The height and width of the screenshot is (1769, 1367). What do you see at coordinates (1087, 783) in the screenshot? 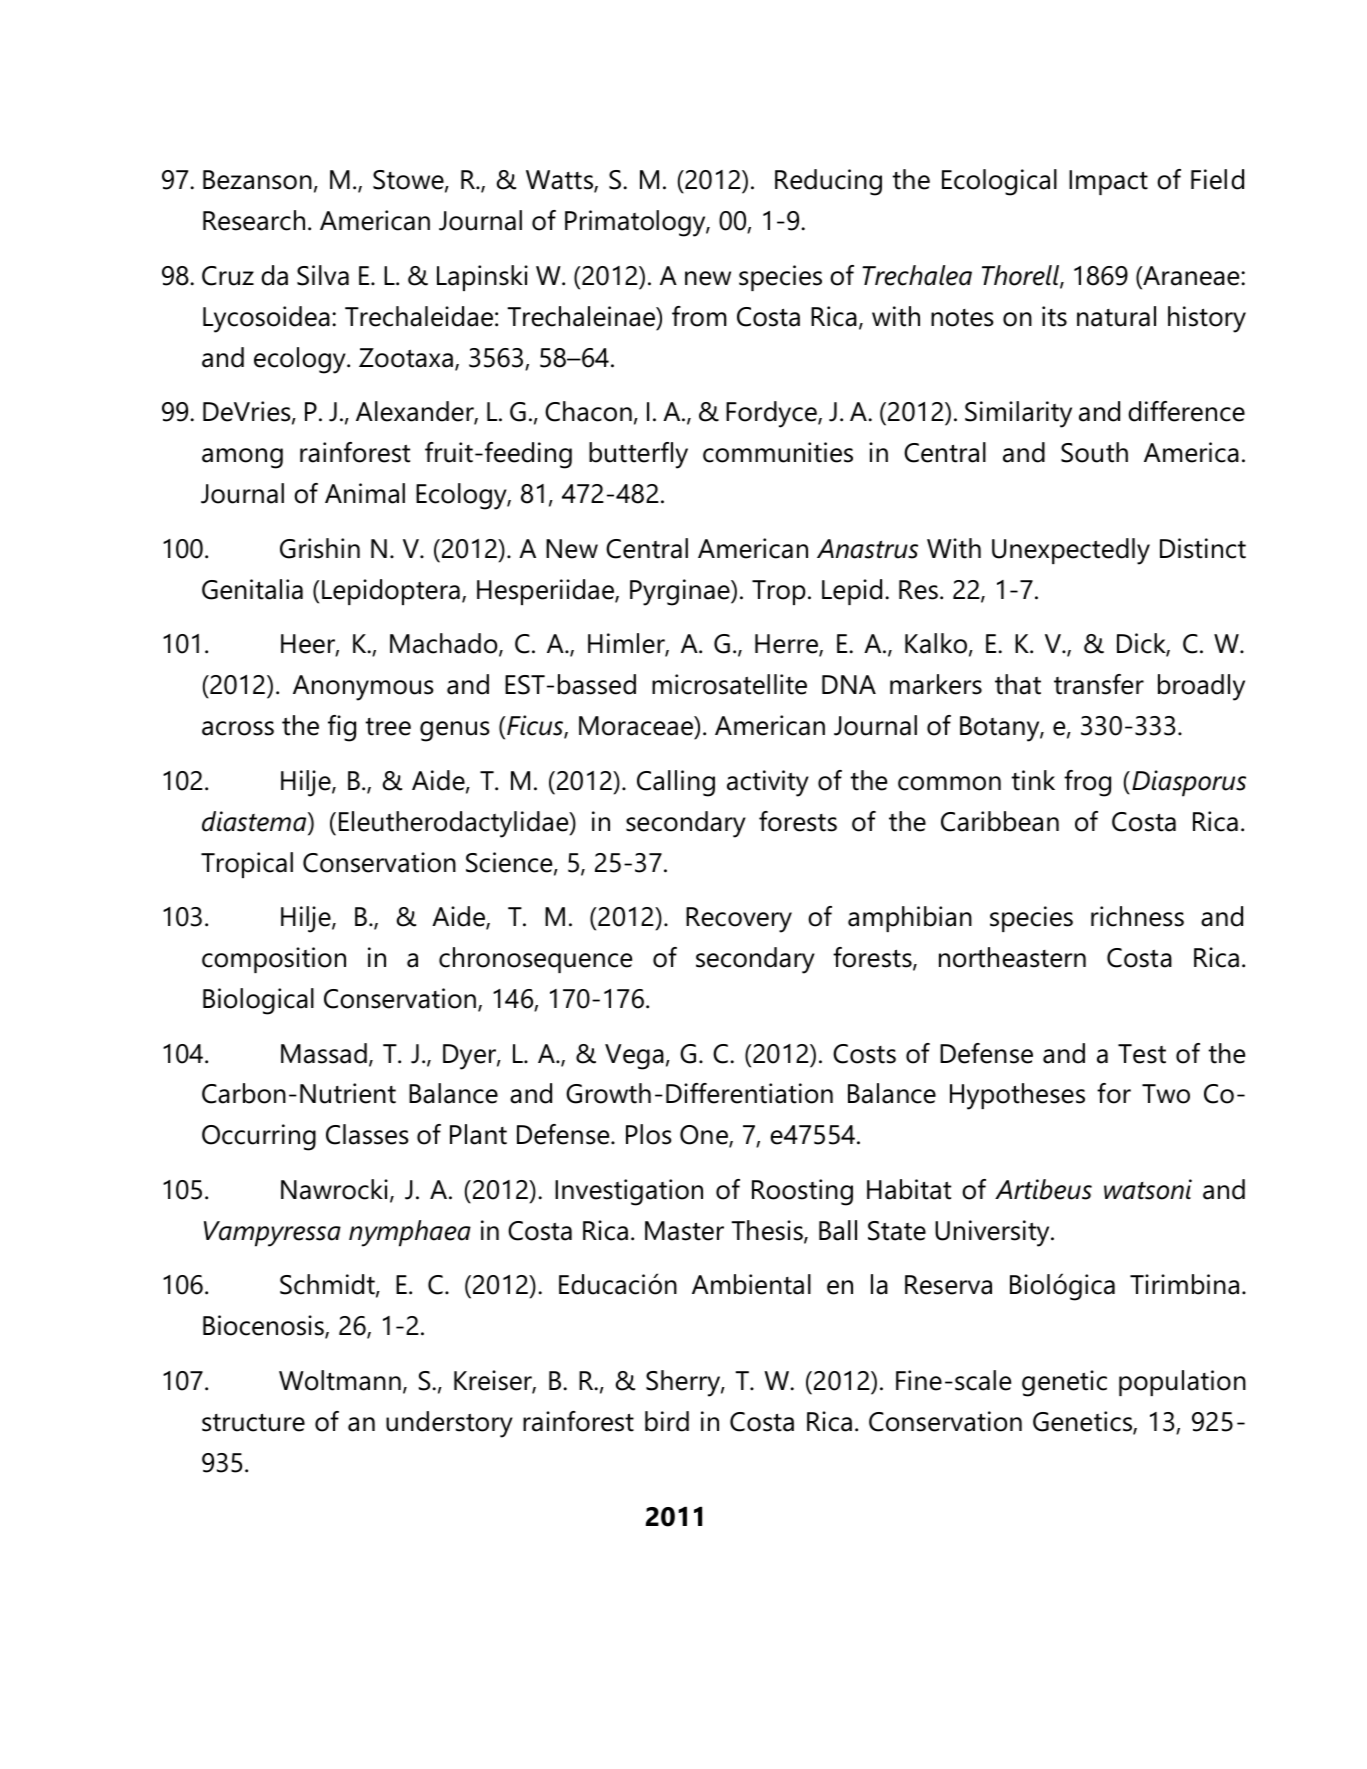
I see `frog` at bounding box center [1087, 783].
